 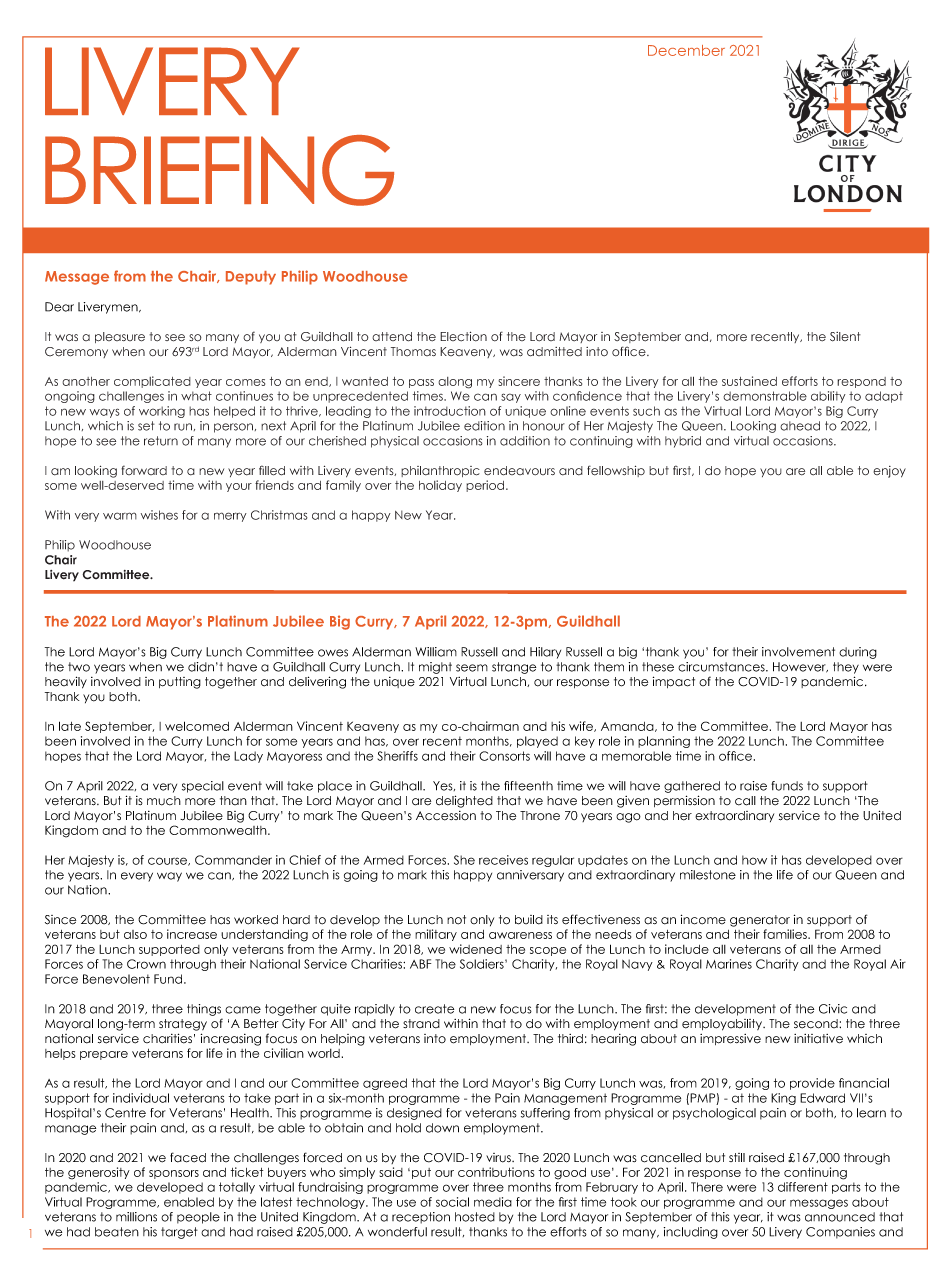 I want to click on Silent, so click(x=845, y=337).
